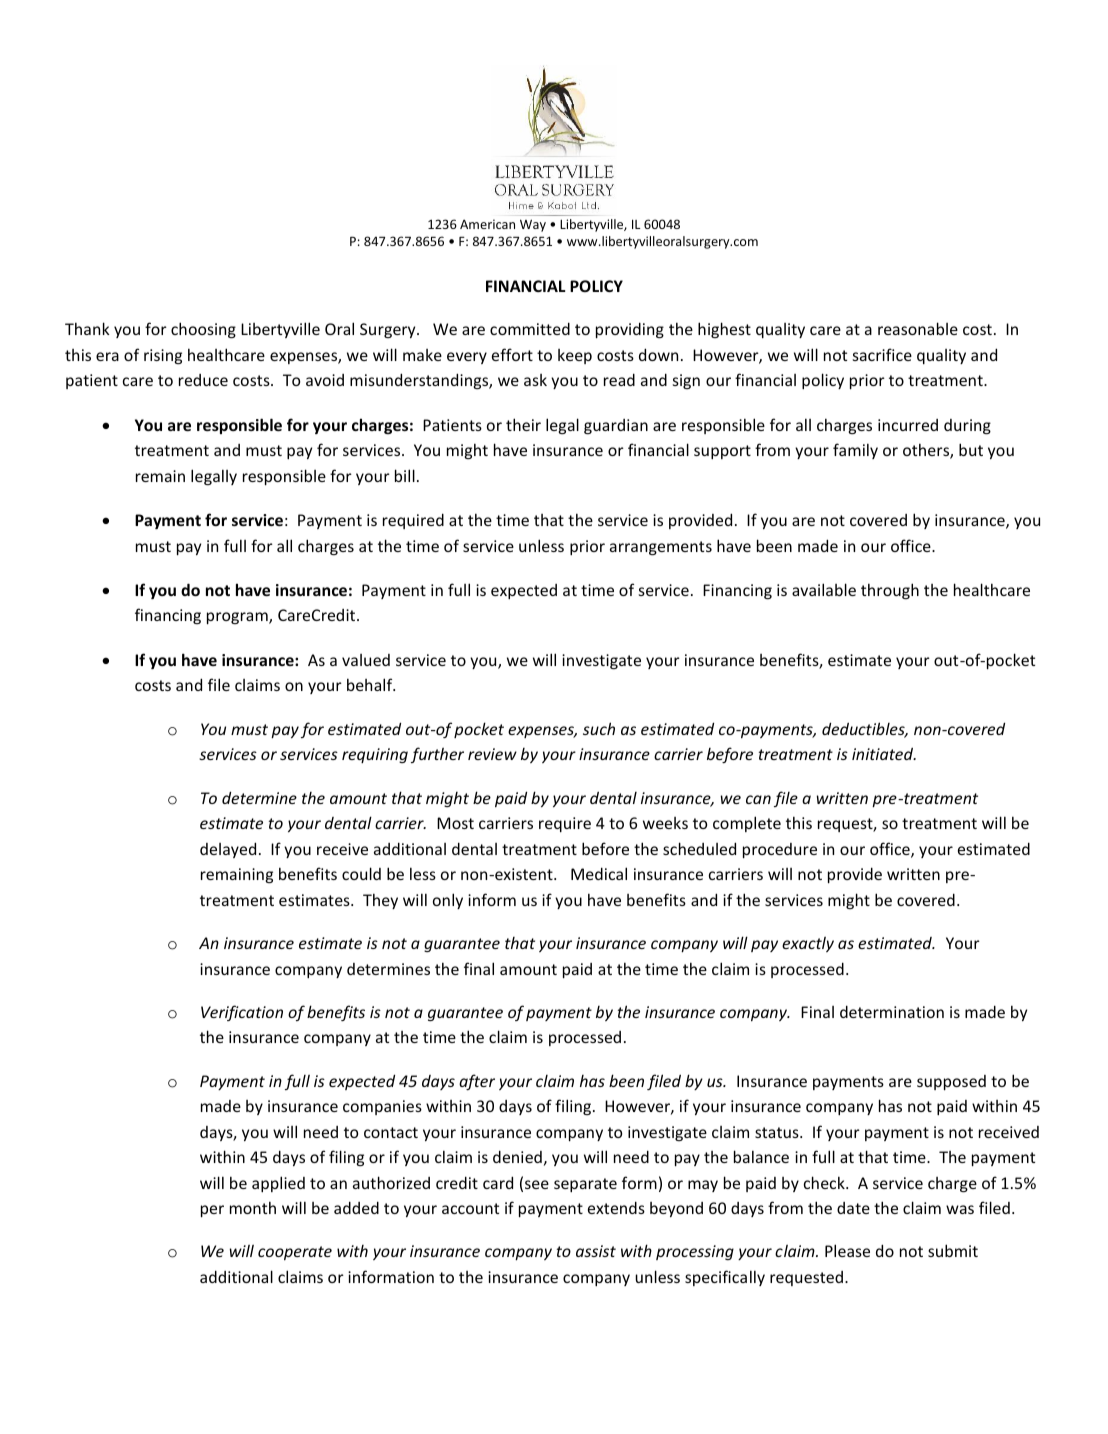 This screenshot has height=1434, width=1108. Describe the element at coordinates (533, 225) in the screenshot. I see `Way` at that location.
